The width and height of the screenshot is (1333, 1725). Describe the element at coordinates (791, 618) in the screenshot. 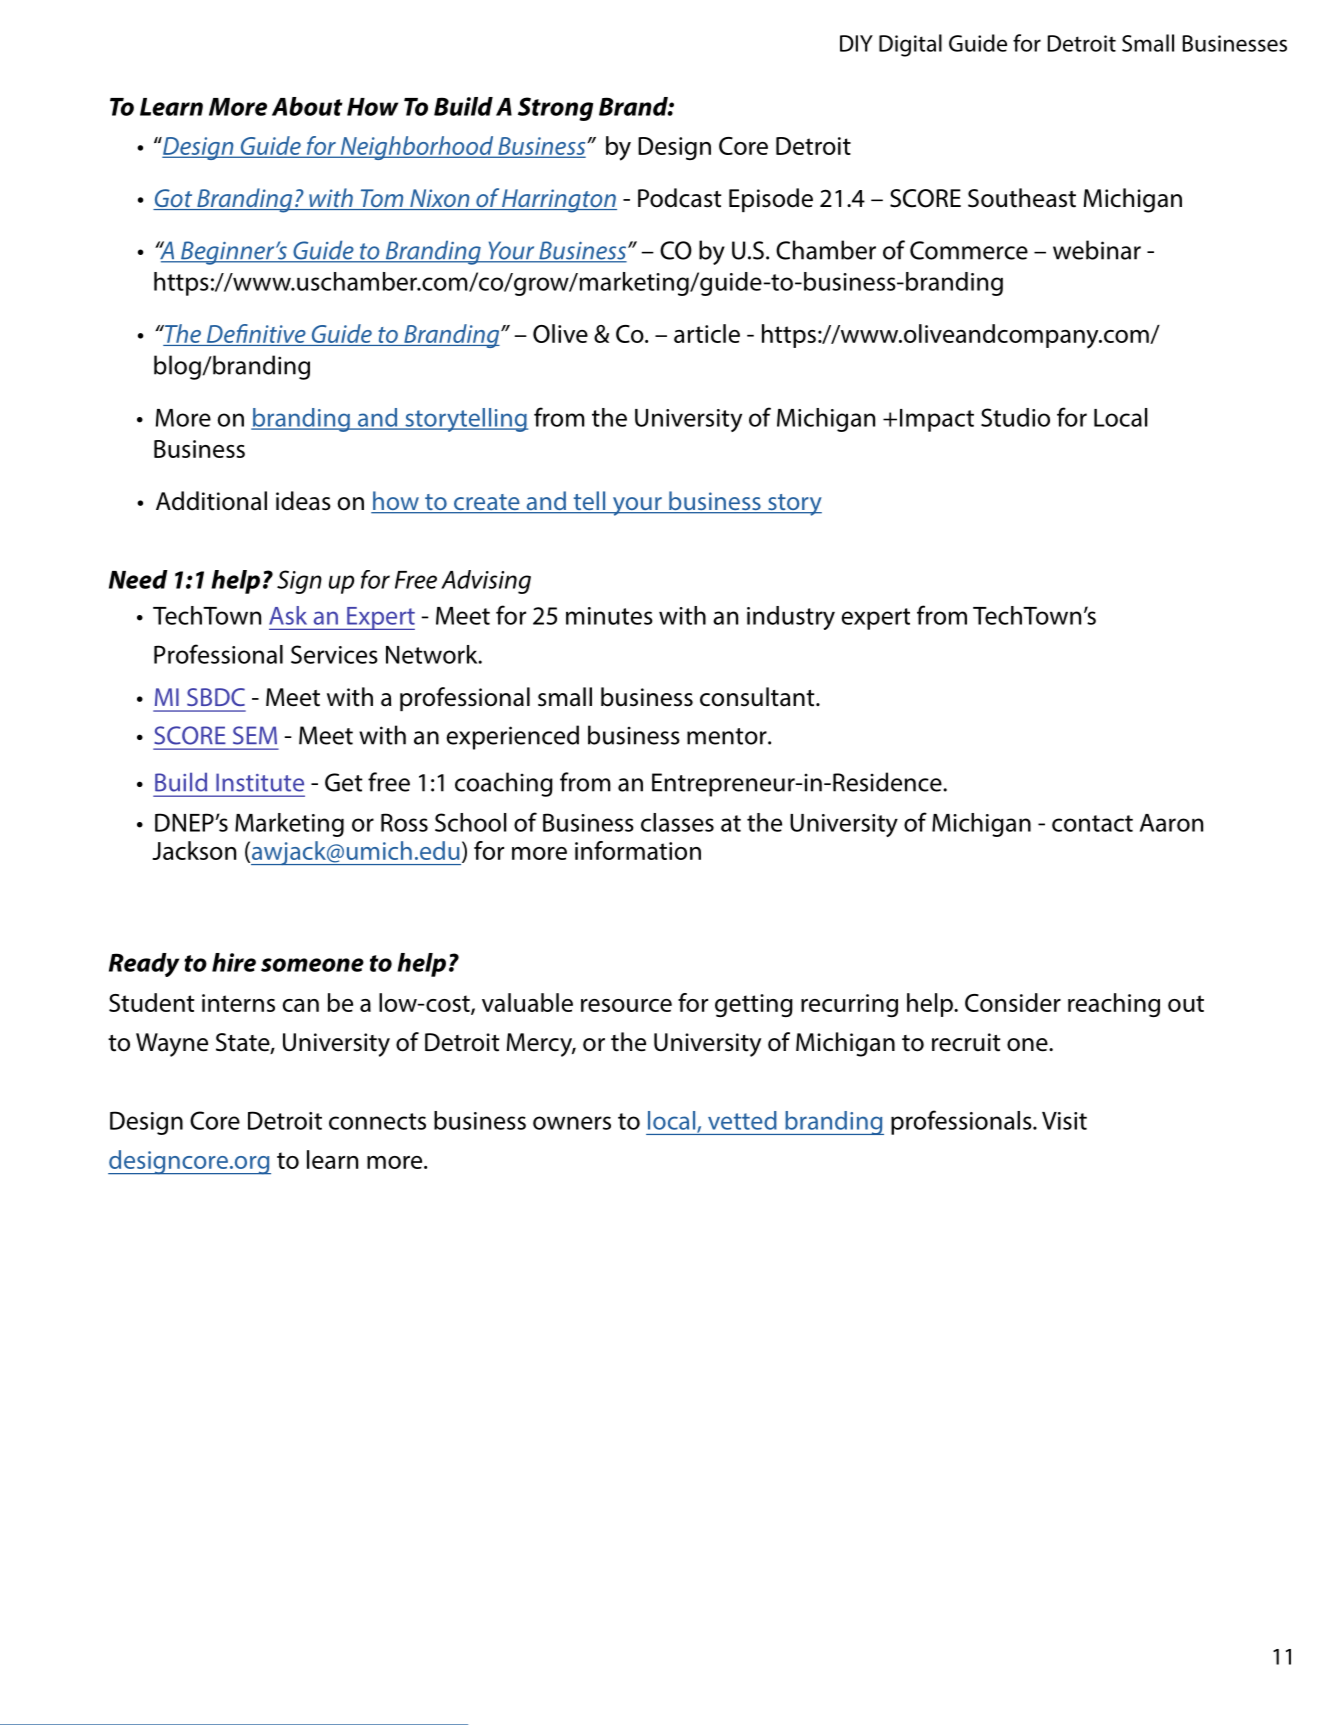

I see `industry` at that location.
